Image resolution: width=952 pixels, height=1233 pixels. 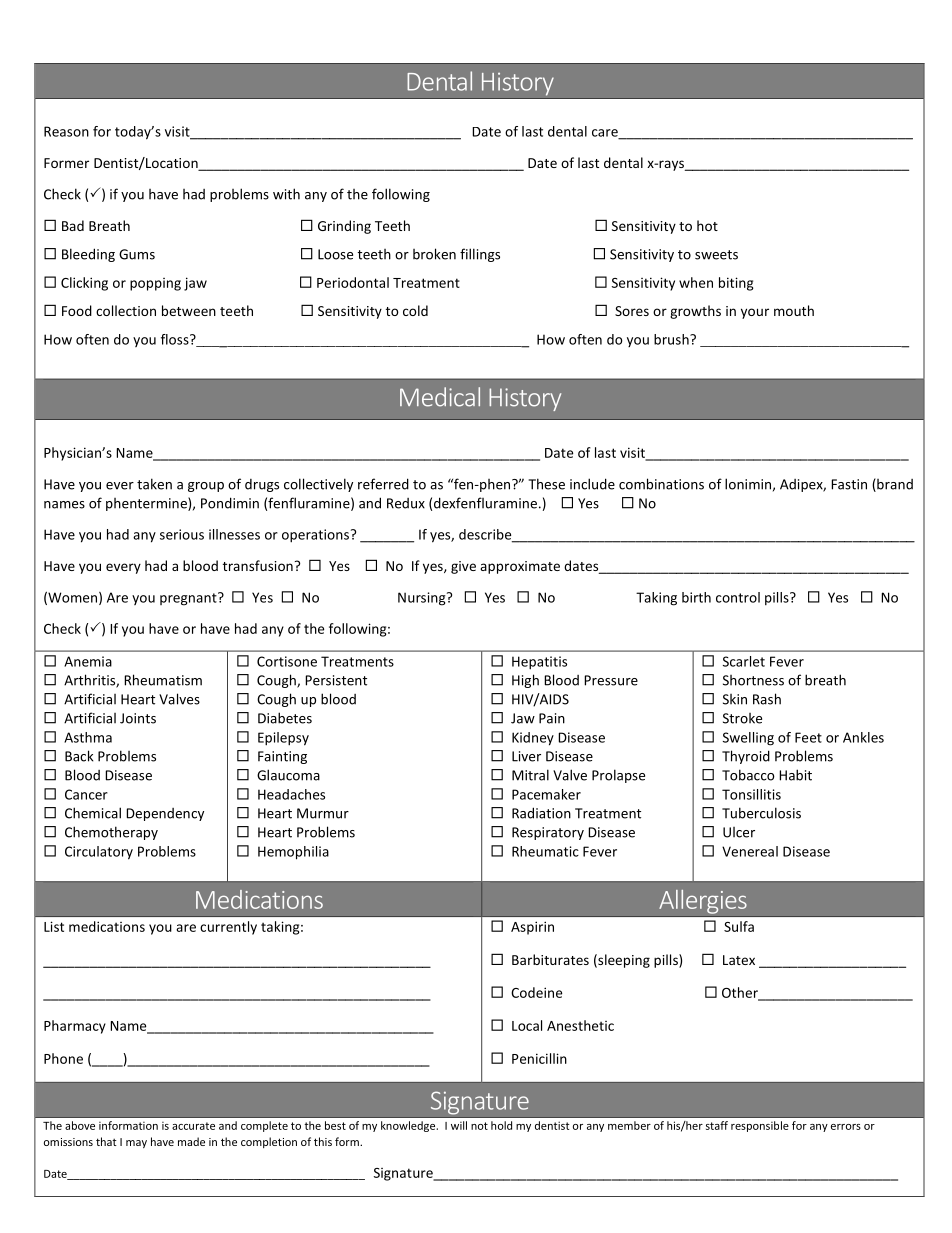 What do you see at coordinates (423, 599) in the screenshot?
I see `Nursing` at bounding box center [423, 599].
